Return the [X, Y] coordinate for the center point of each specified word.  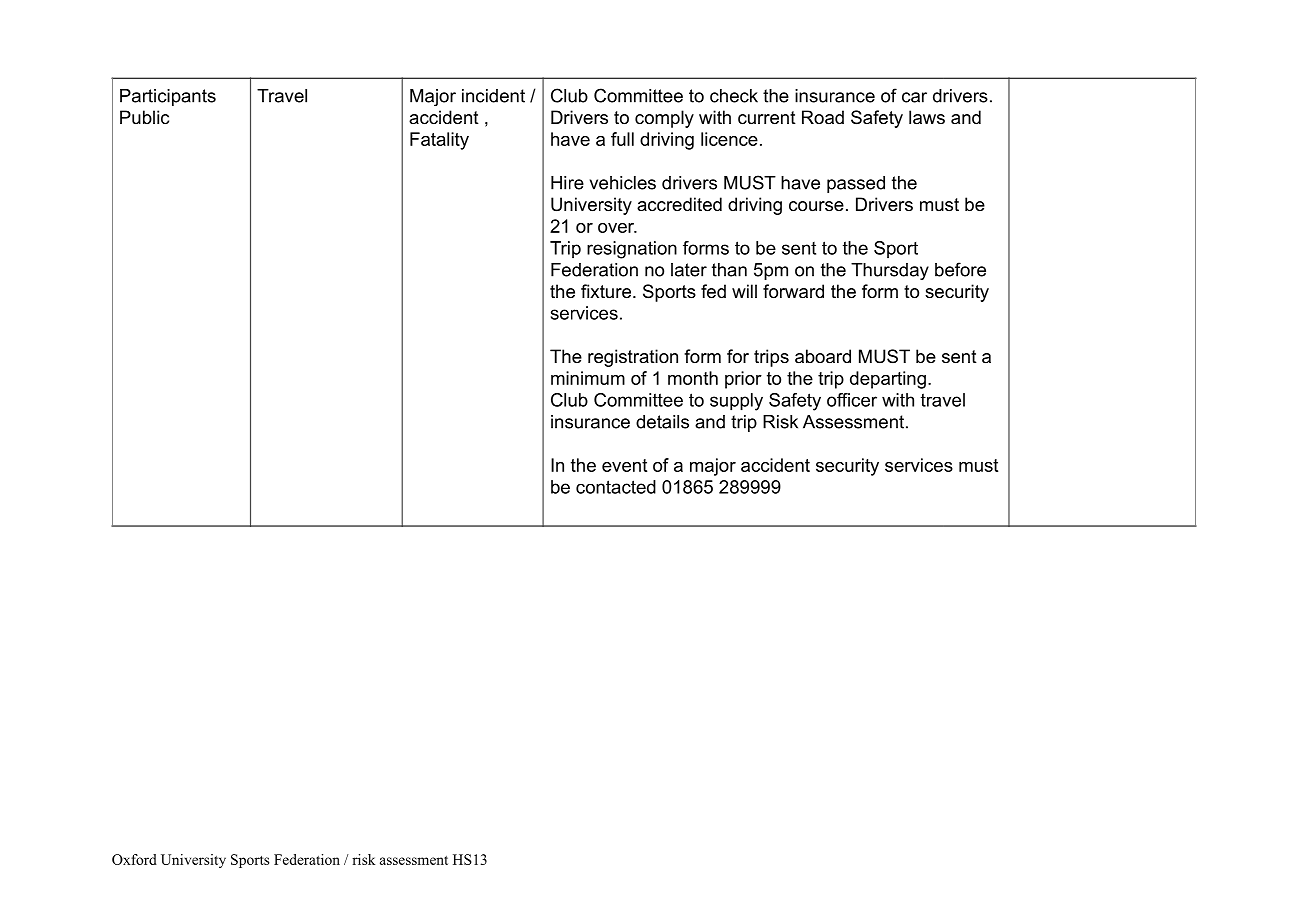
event [624, 465]
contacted [616, 487]
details [662, 422]
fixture [606, 291]
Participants [168, 97]
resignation [632, 250]
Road [823, 117]
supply [736, 402]
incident [493, 96]
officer [852, 400]
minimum [588, 378]
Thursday [890, 271]
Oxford [134, 859]
